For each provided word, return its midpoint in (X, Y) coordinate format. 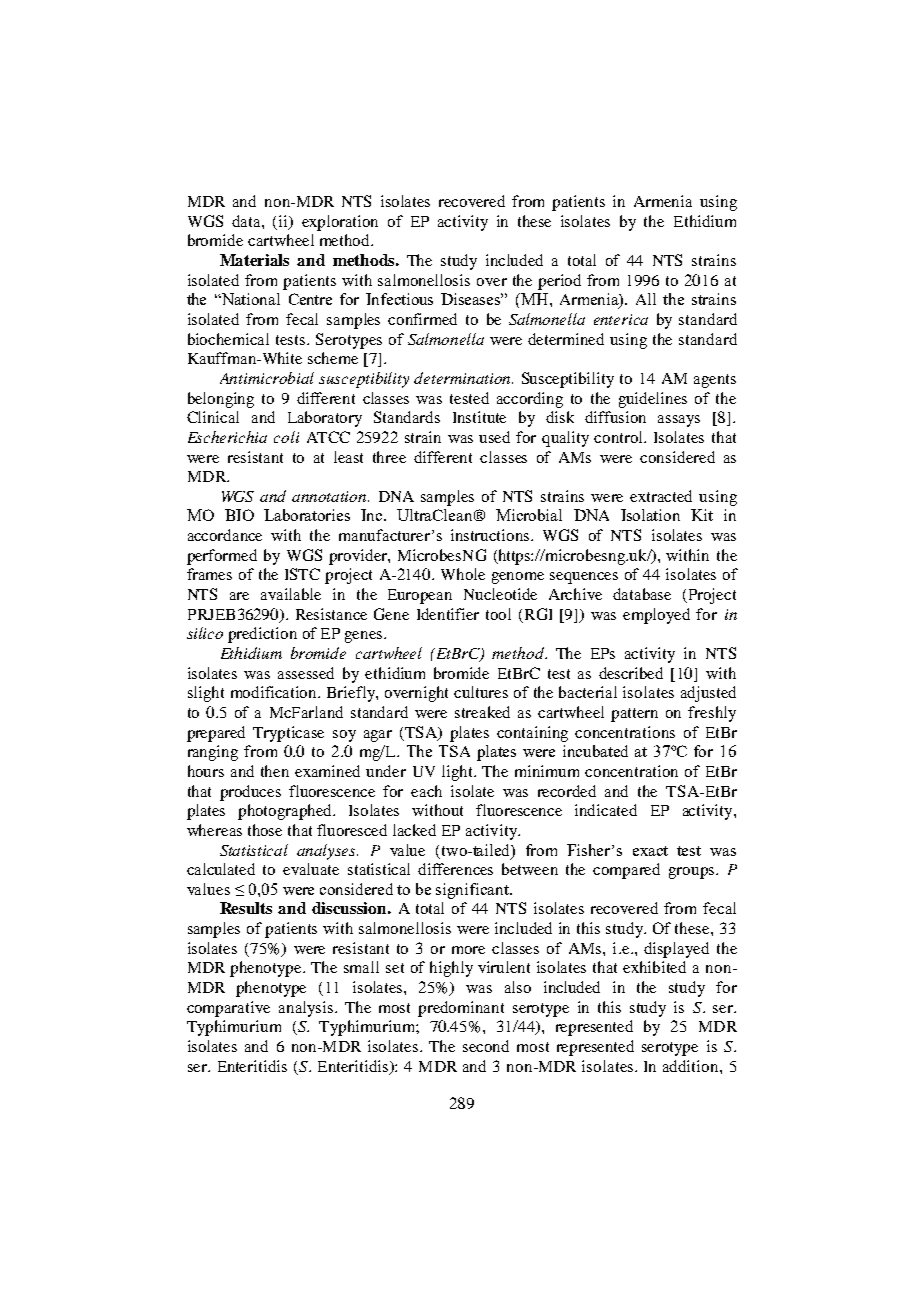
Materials (254, 260)
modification (275, 692)
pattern (634, 715)
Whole (463, 574)
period (559, 282)
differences (455, 869)
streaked (482, 712)
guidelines (653, 400)
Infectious (399, 299)
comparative (228, 1009)
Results (246, 908)
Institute (479, 417)
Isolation (650, 515)
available (291, 594)
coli (286, 437)
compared (626, 871)
